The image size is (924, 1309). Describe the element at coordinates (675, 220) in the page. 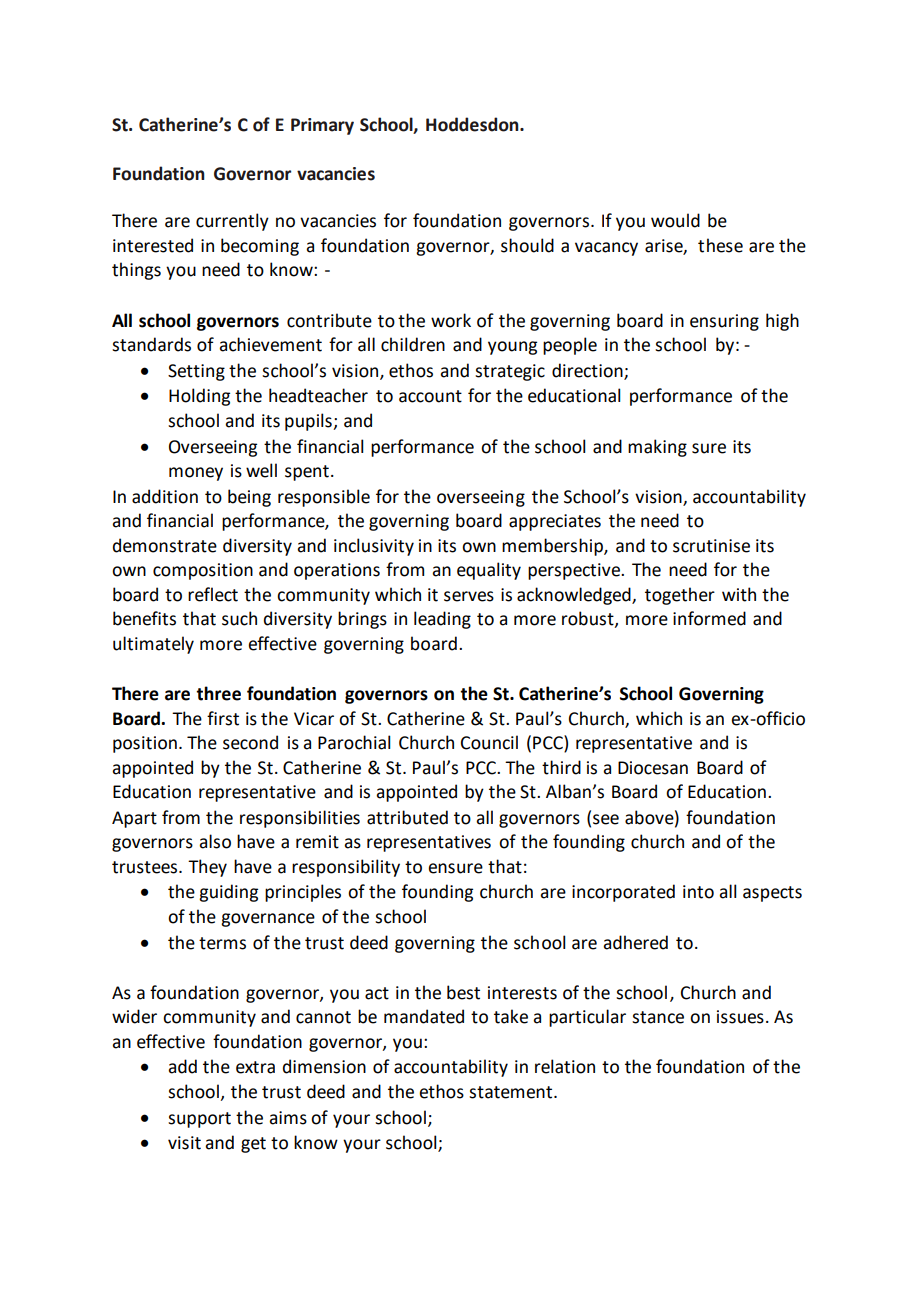

I see `would` at that location.
